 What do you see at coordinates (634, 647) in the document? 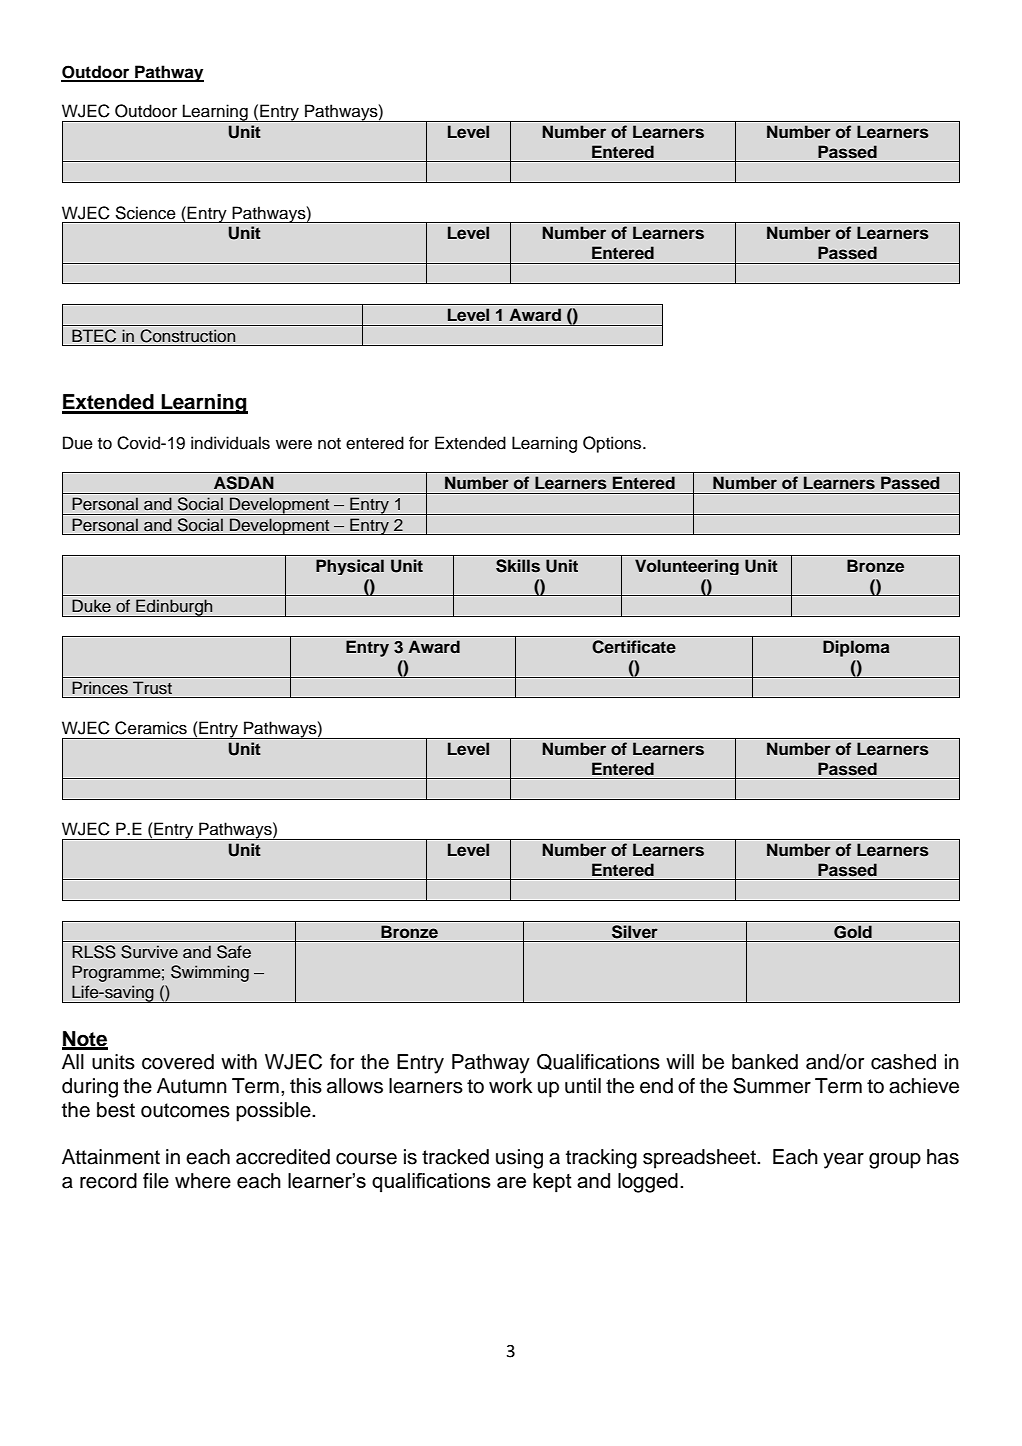
I see `Certificate` at bounding box center [634, 647].
